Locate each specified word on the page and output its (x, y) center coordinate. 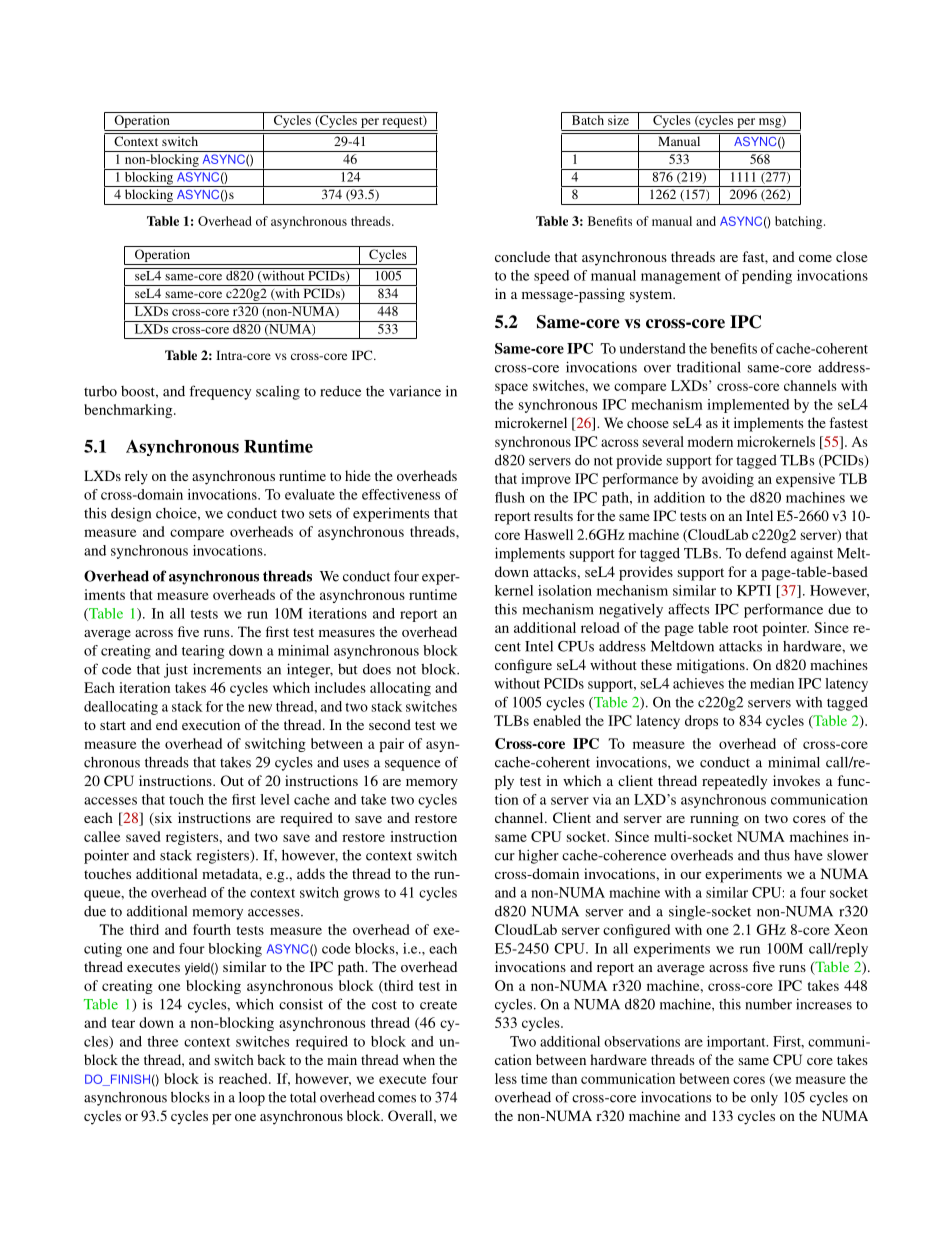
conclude (522, 256)
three (163, 1041)
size (618, 120)
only (764, 1098)
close (851, 256)
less (506, 1078)
